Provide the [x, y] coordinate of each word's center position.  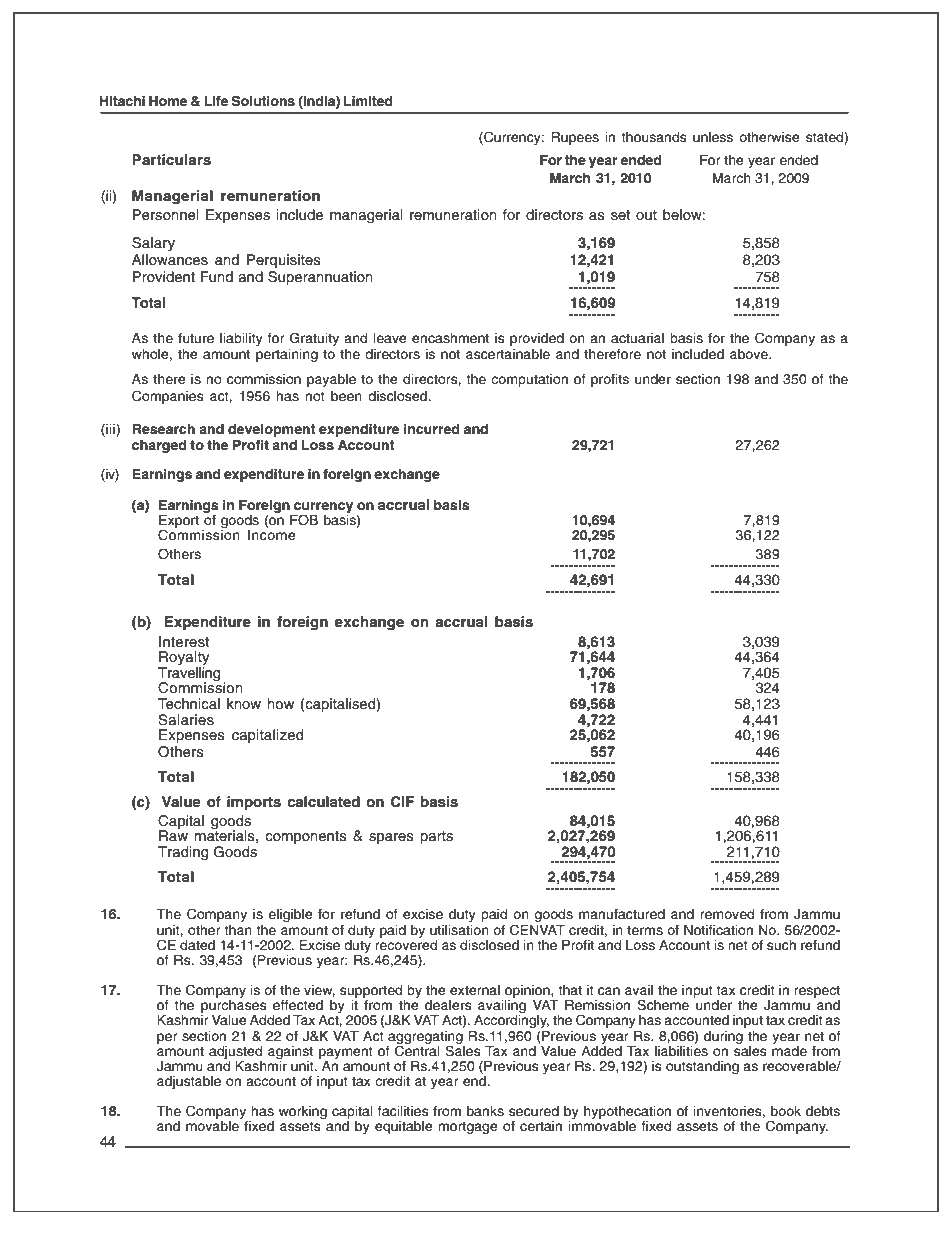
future [196, 338]
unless [713, 137]
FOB [304, 520]
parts [436, 837]
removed [727, 914]
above [750, 354]
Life [216, 101]
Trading [183, 853]
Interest [184, 642]
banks [485, 1111]
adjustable [189, 1082]
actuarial [637, 338]
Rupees [575, 138]
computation [529, 380]
